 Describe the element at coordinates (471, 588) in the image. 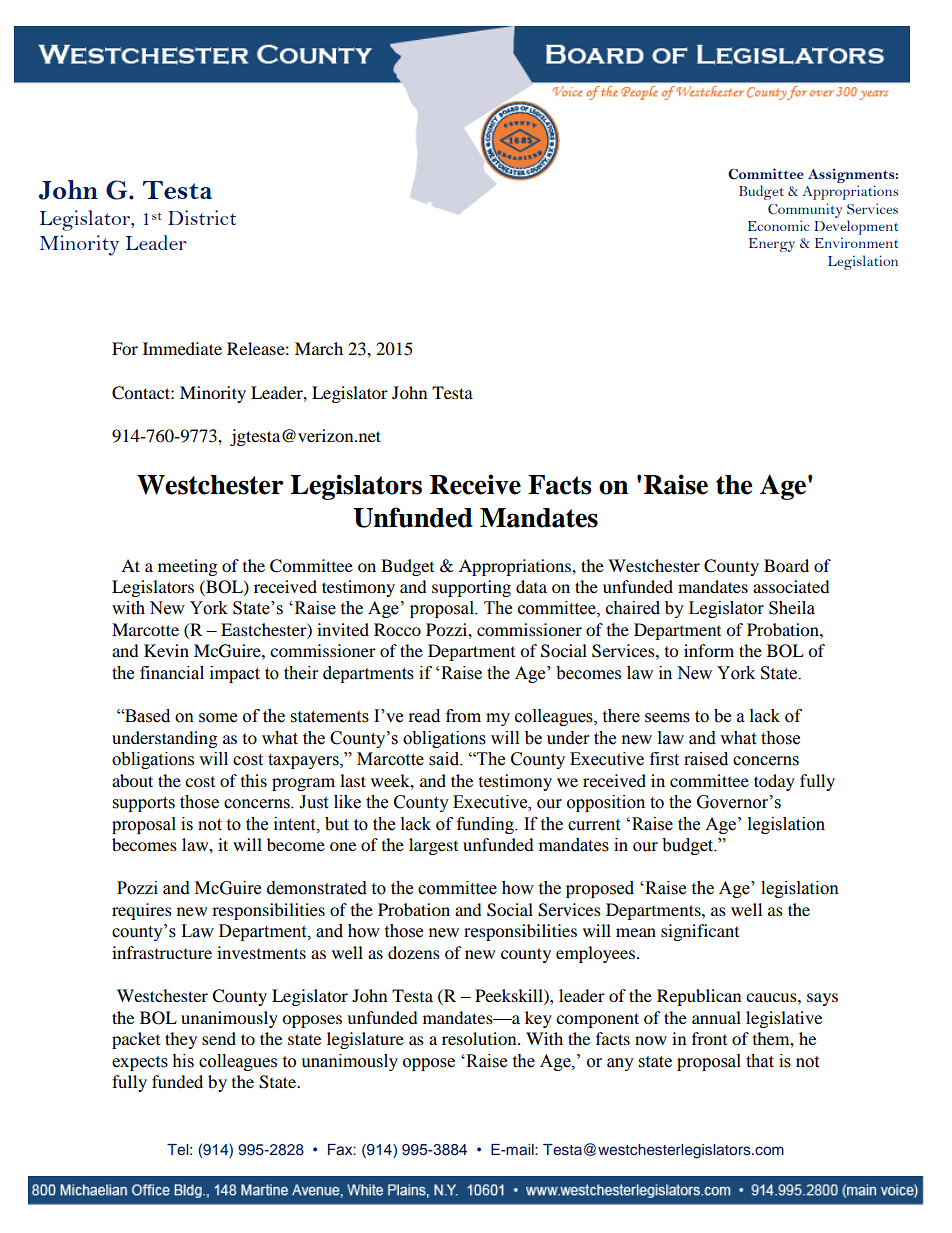

I see `supporting` at that location.
